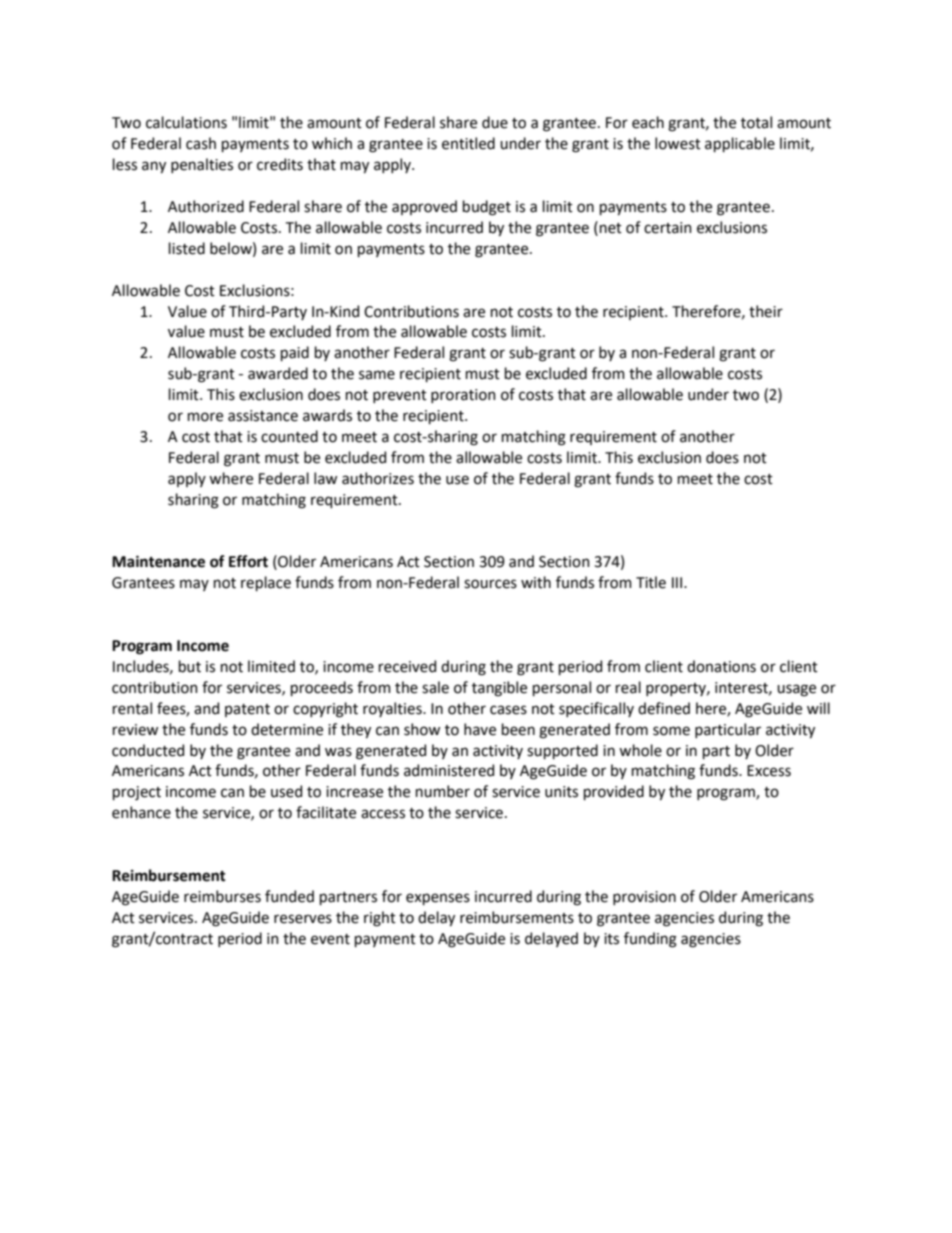 The image size is (952, 1233). What do you see at coordinates (495, 122) in the image?
I see `due` at bounding box center [495, 122].
